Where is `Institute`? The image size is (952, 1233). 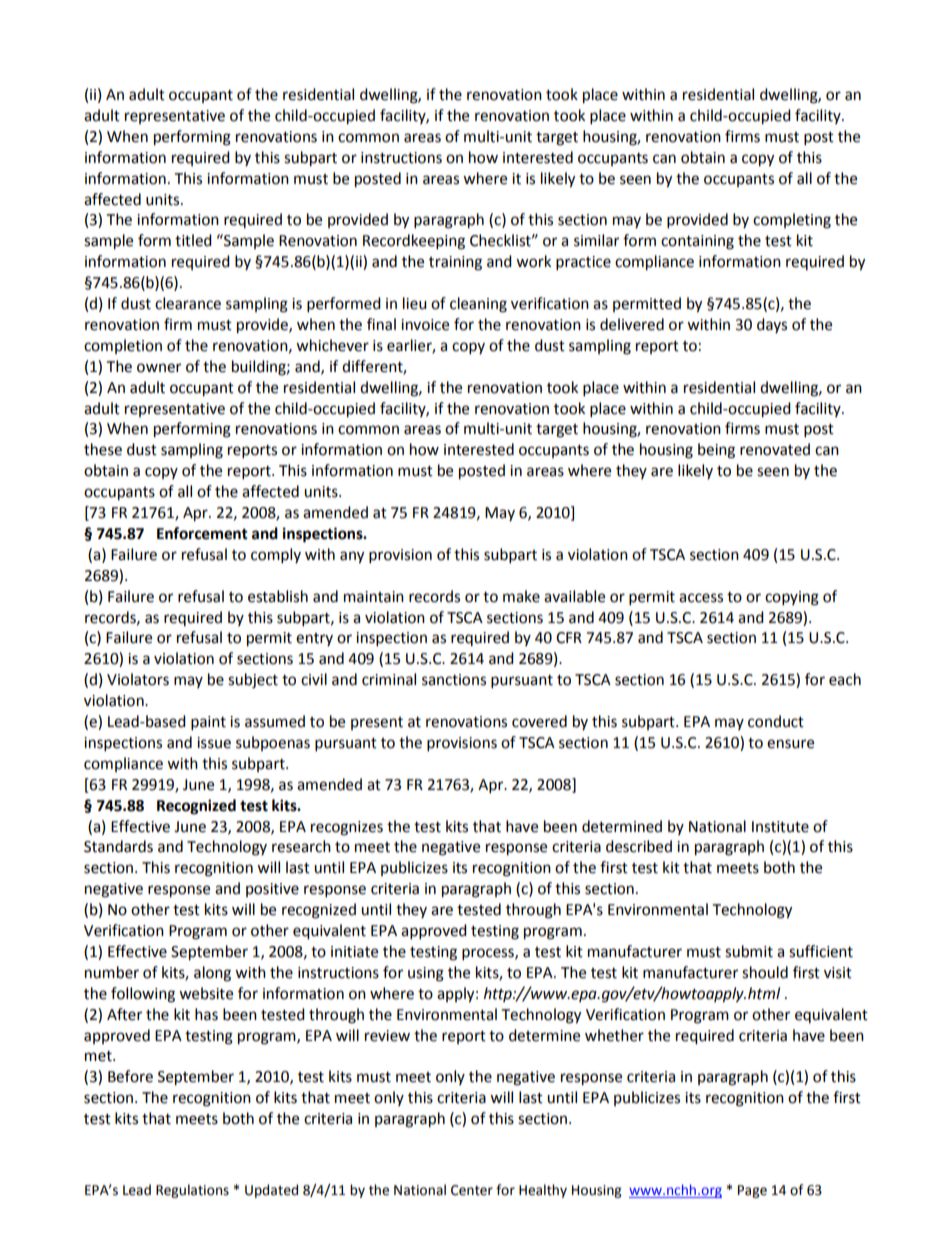 Institute is located at coordinates (780, 827).
